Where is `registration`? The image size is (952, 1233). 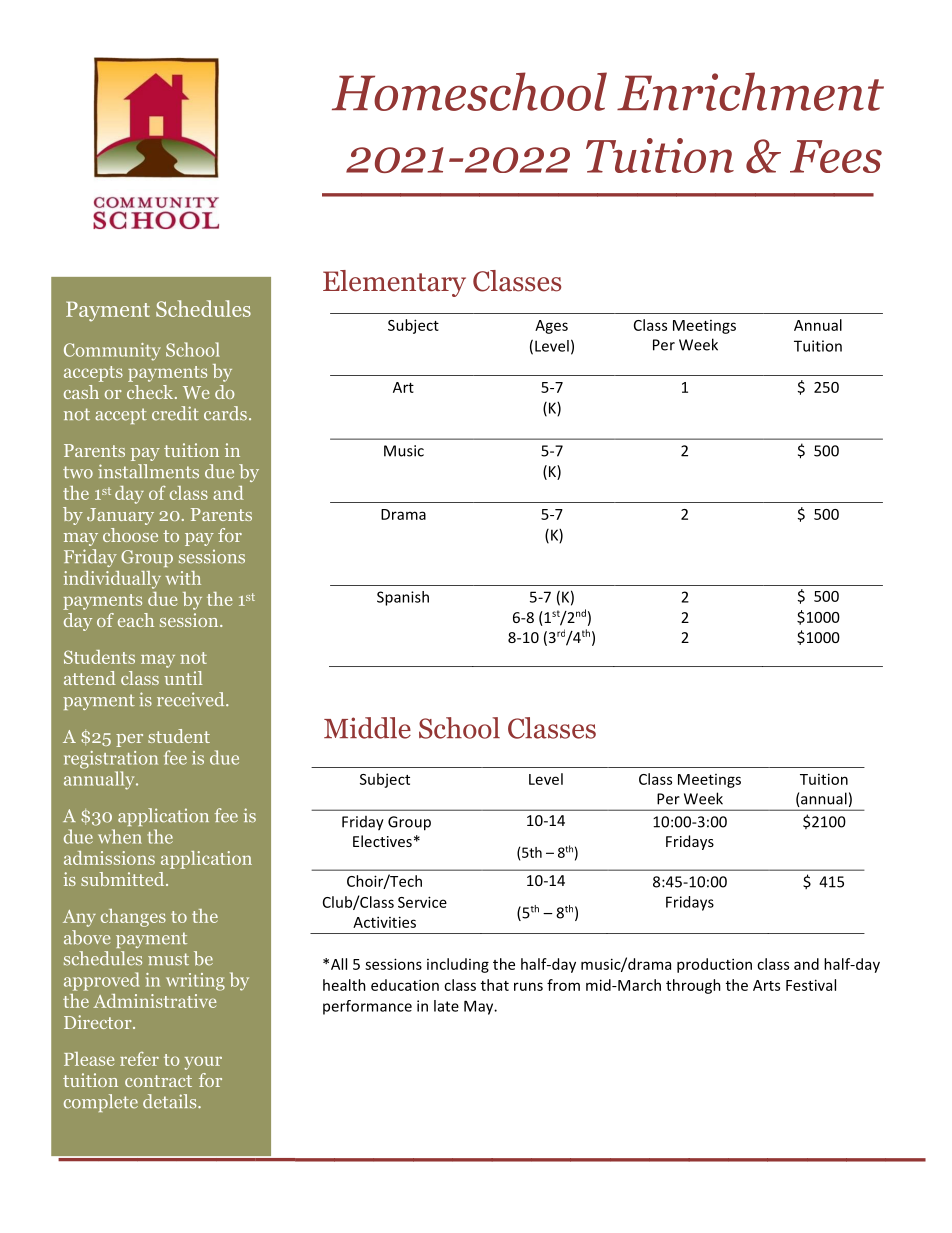 registration is located at coordinates (111, 760).
